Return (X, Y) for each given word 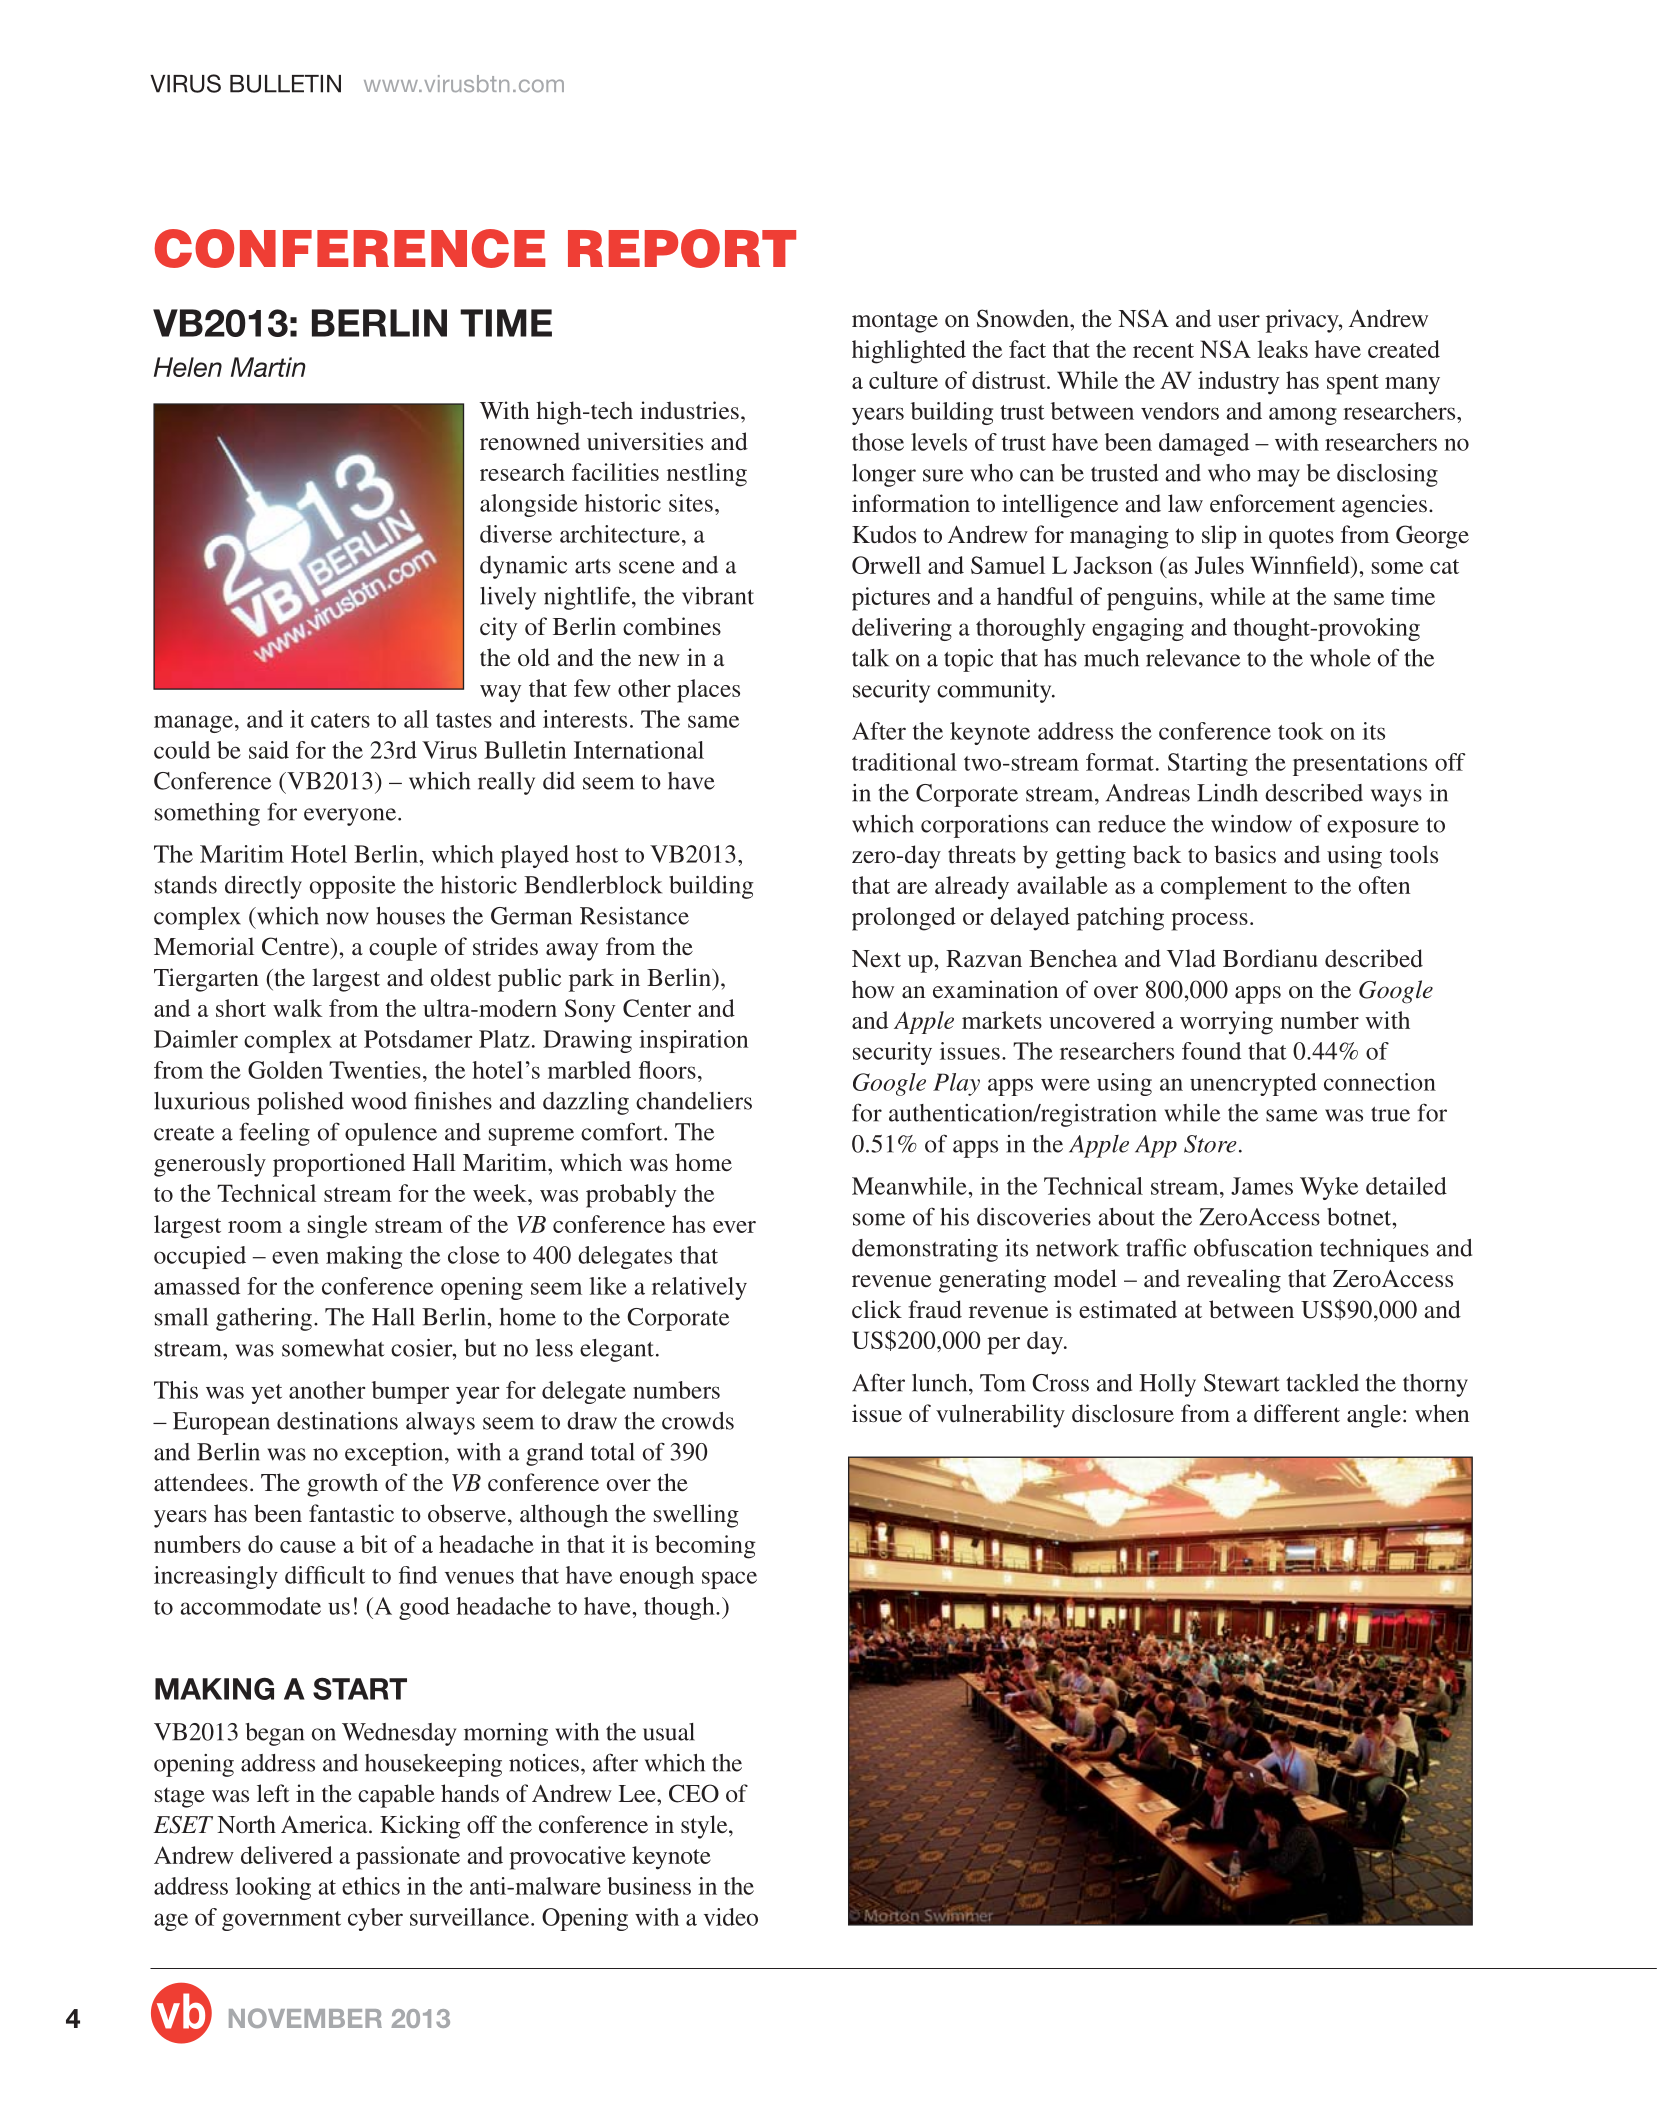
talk (870, 658)
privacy (1303, 321)
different (1297, 1413)
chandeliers (694, 1101)
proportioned (339, 1165)
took (1301, 731)
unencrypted (1253, 1084)
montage (895, 322)
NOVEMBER (305, 2018)
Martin (268, 367)
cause (308, 1547)
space (729, 1580)
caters (340, 720)
